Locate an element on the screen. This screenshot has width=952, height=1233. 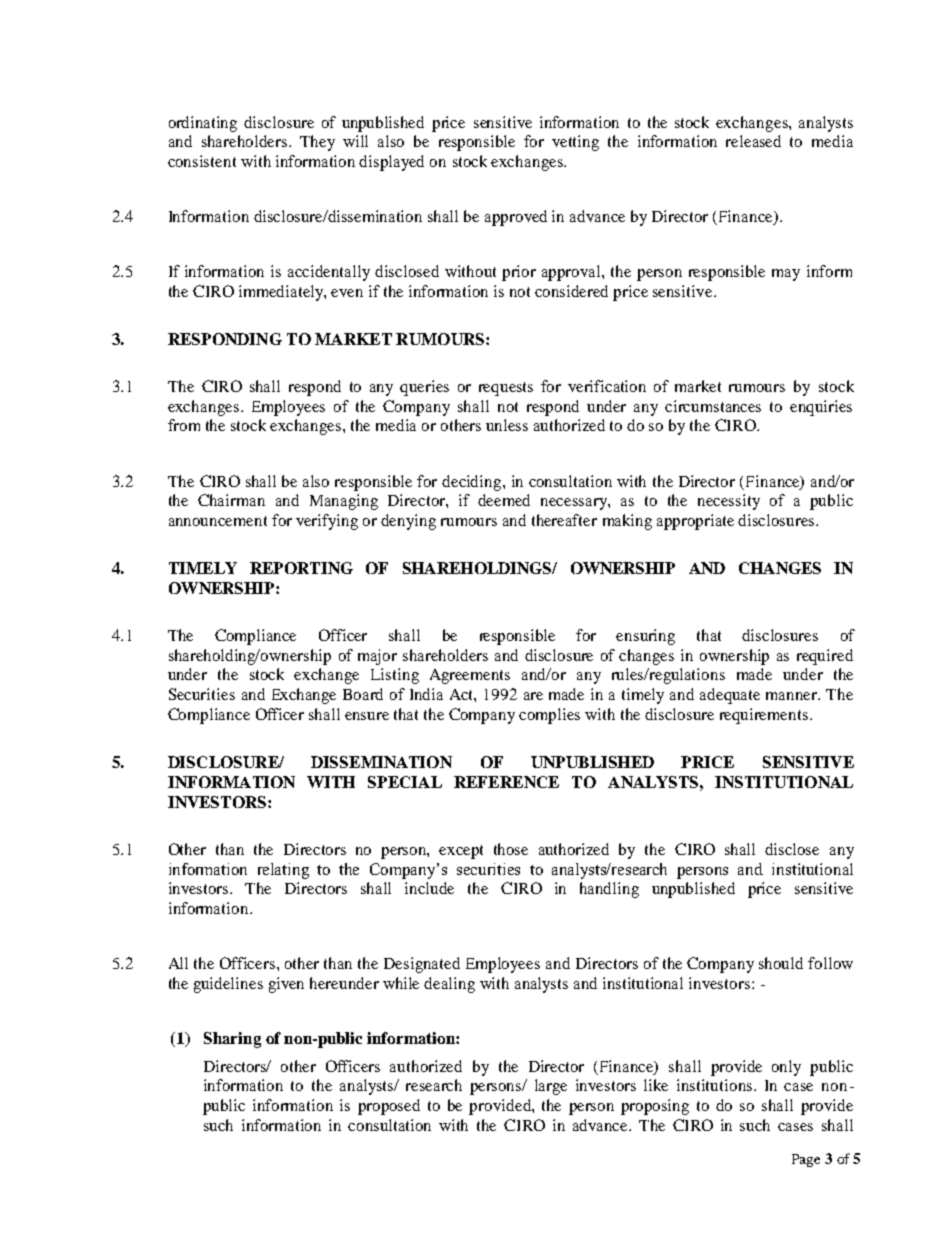
requirements is located at coordinates (765, 716).
